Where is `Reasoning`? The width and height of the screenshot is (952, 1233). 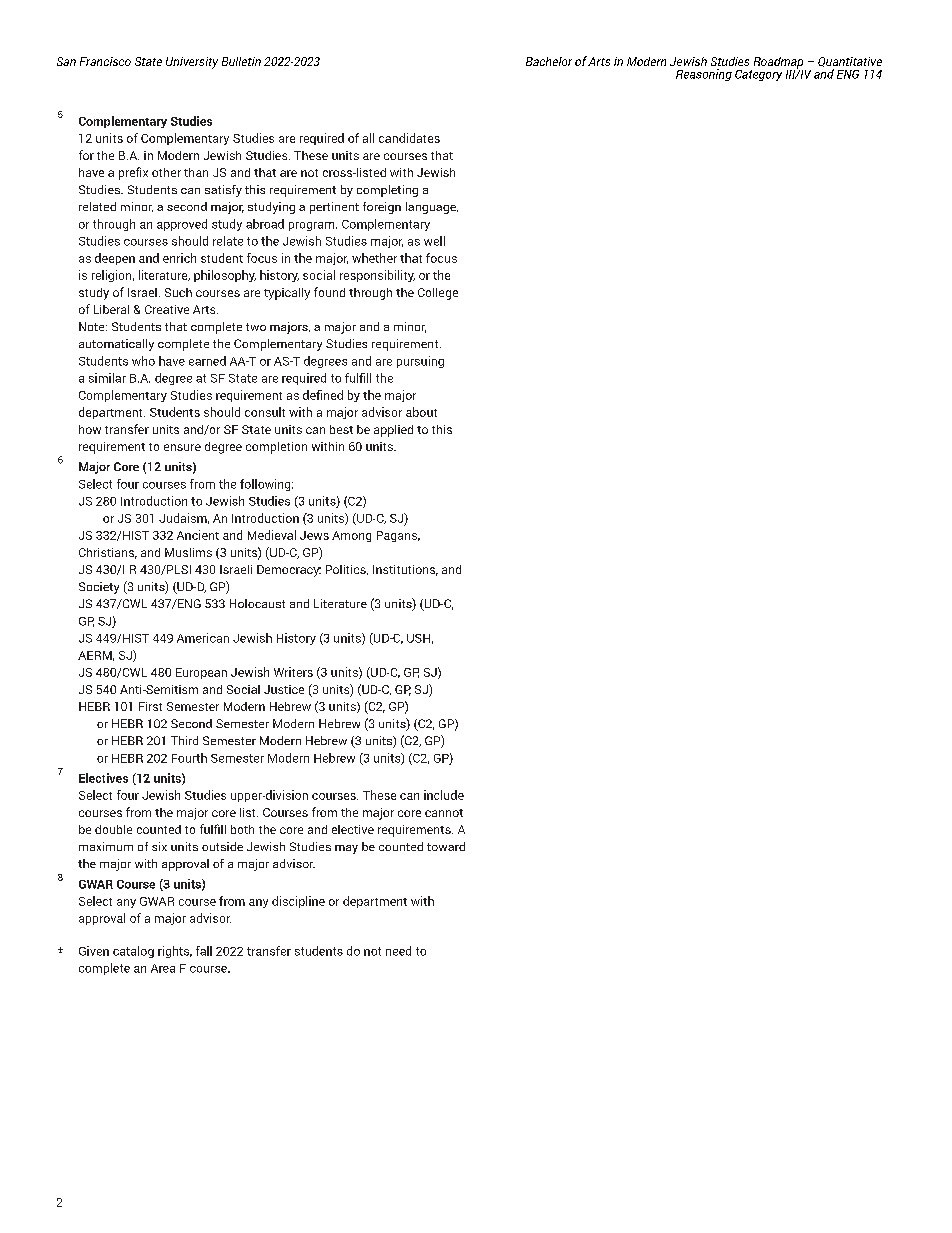
Reasoning is located at coordinates (704, 75).
